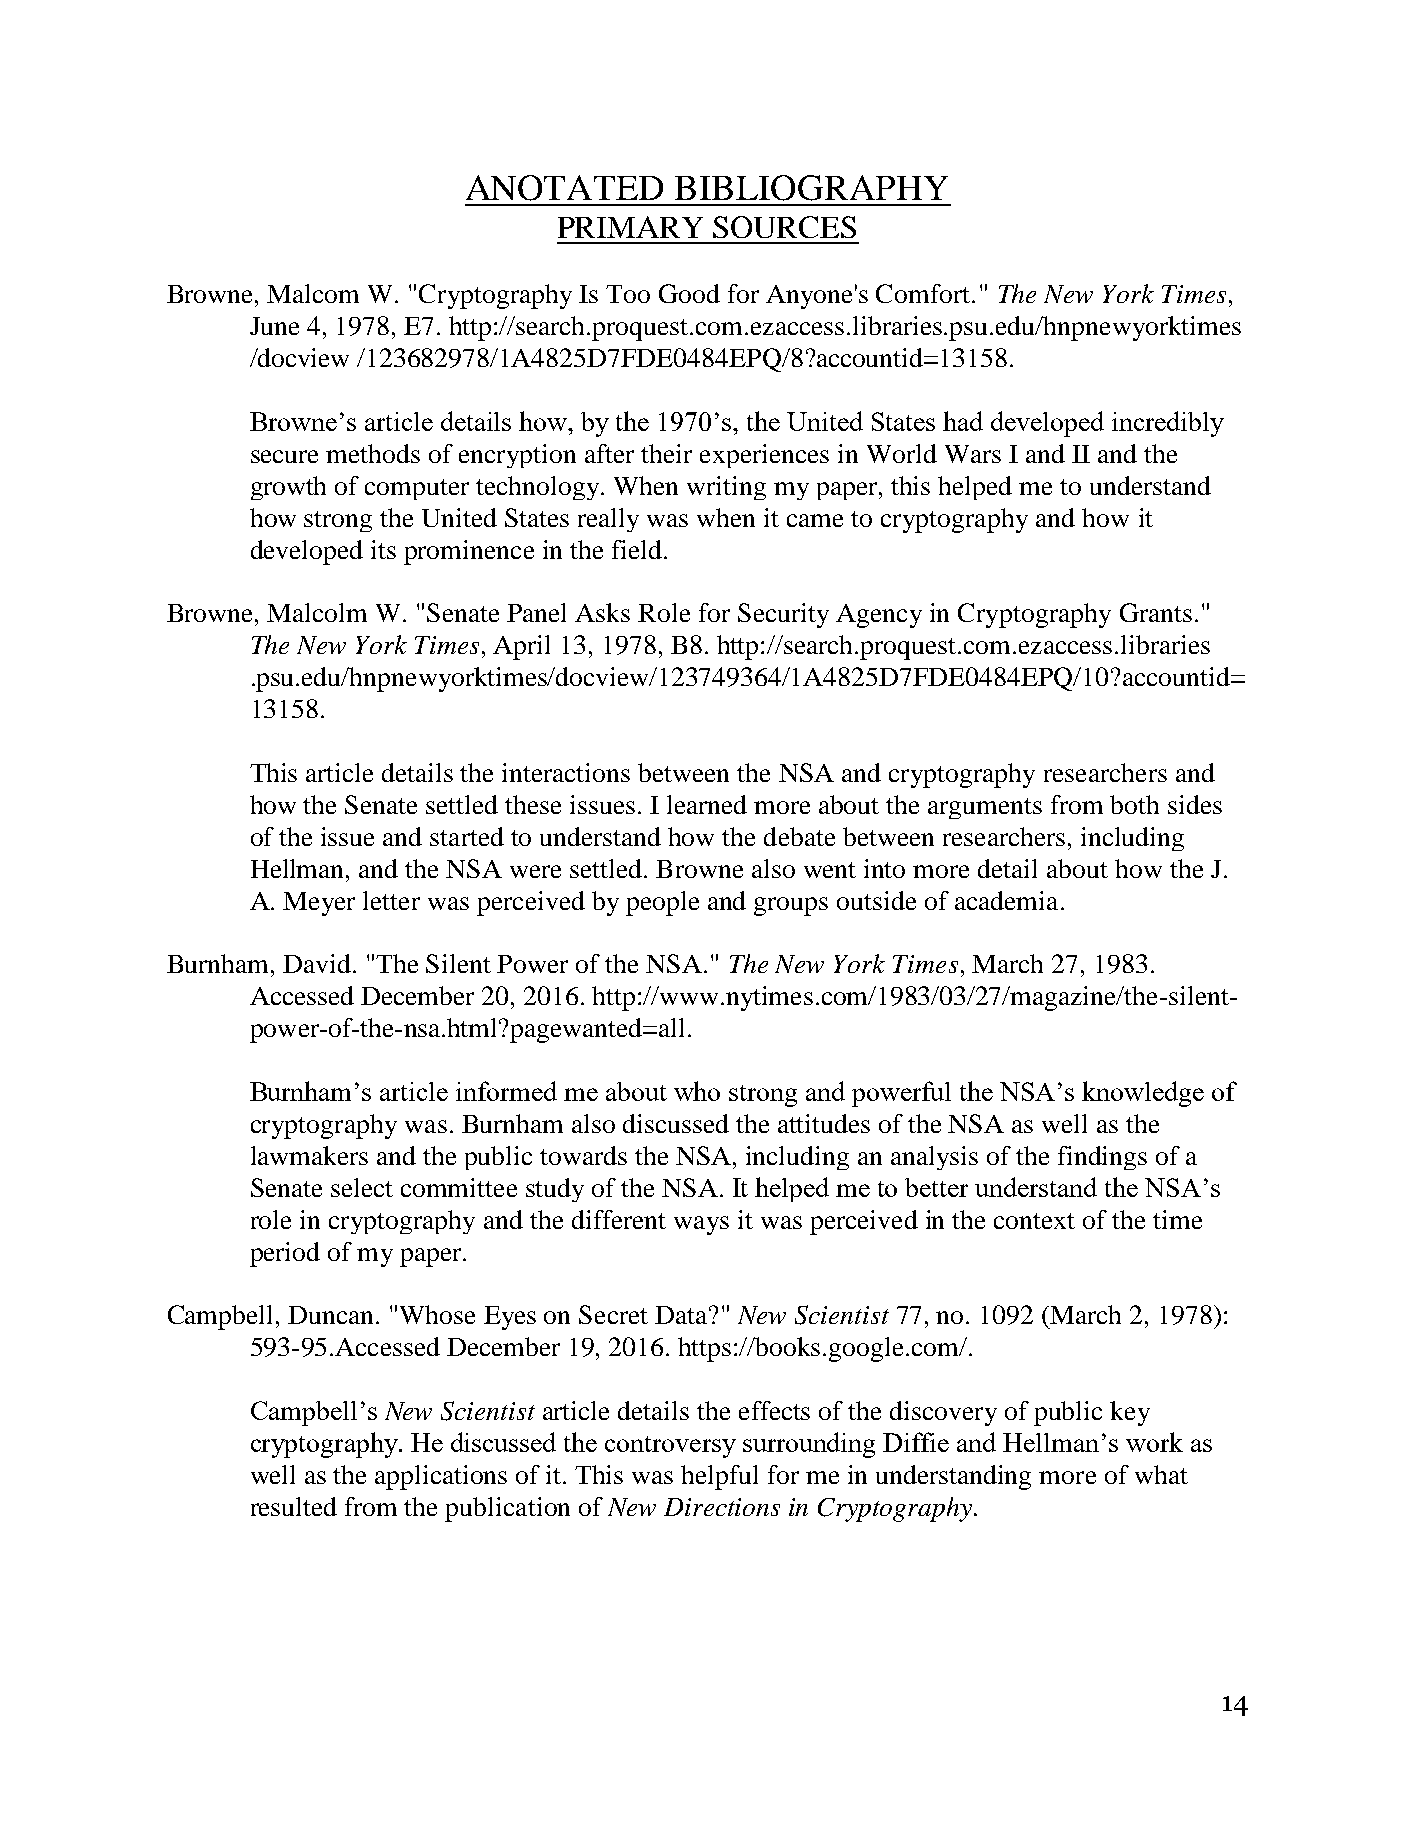 This screenshot has width=1415, height=1831. Describe the element at coordinates (701, 1225) in the screenshot. I see `ways` at that location.
